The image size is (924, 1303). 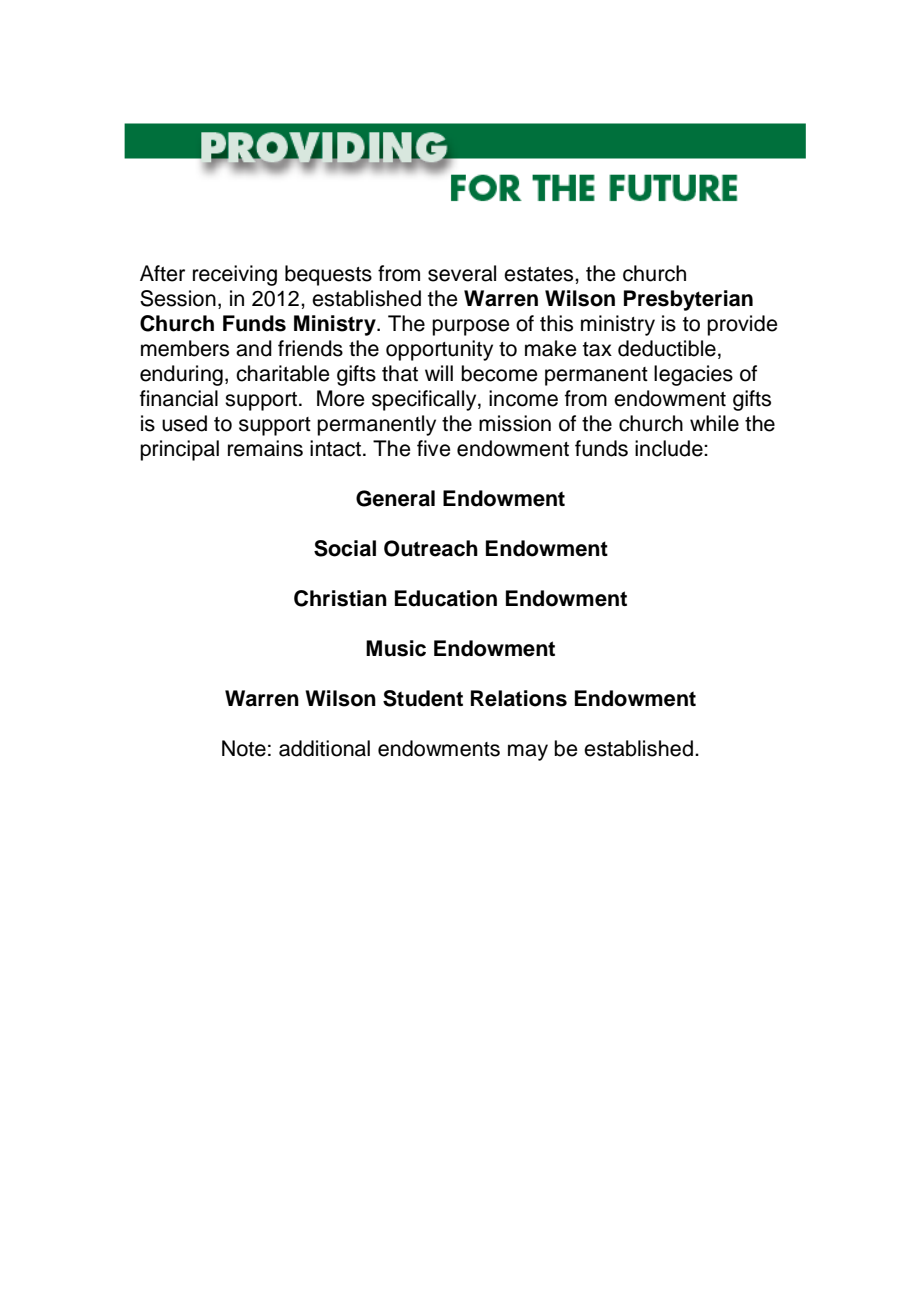 I want to click on receiving, so click(x=235, y=275).
